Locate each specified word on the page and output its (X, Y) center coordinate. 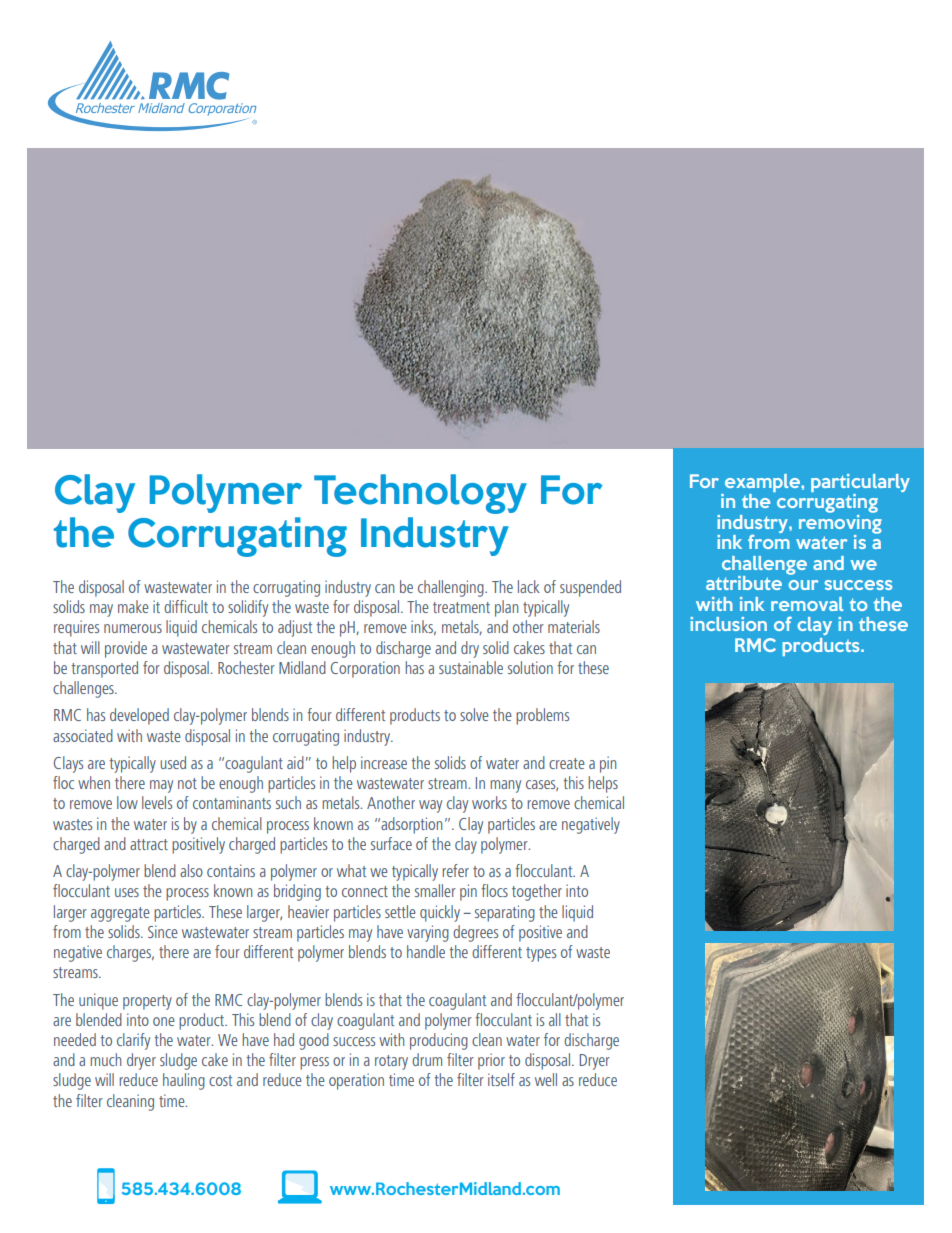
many (505, 786)
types (541, 954)
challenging (452, 588)
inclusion (728, 624)
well (546, 1079)
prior (491, 1061)
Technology (420, 494)
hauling (184, 1081)
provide (126, 649)
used (173, 762)
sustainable (471, 667)
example (763, 483)
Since (163, 931)
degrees (475, 933)
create (567, 763)
